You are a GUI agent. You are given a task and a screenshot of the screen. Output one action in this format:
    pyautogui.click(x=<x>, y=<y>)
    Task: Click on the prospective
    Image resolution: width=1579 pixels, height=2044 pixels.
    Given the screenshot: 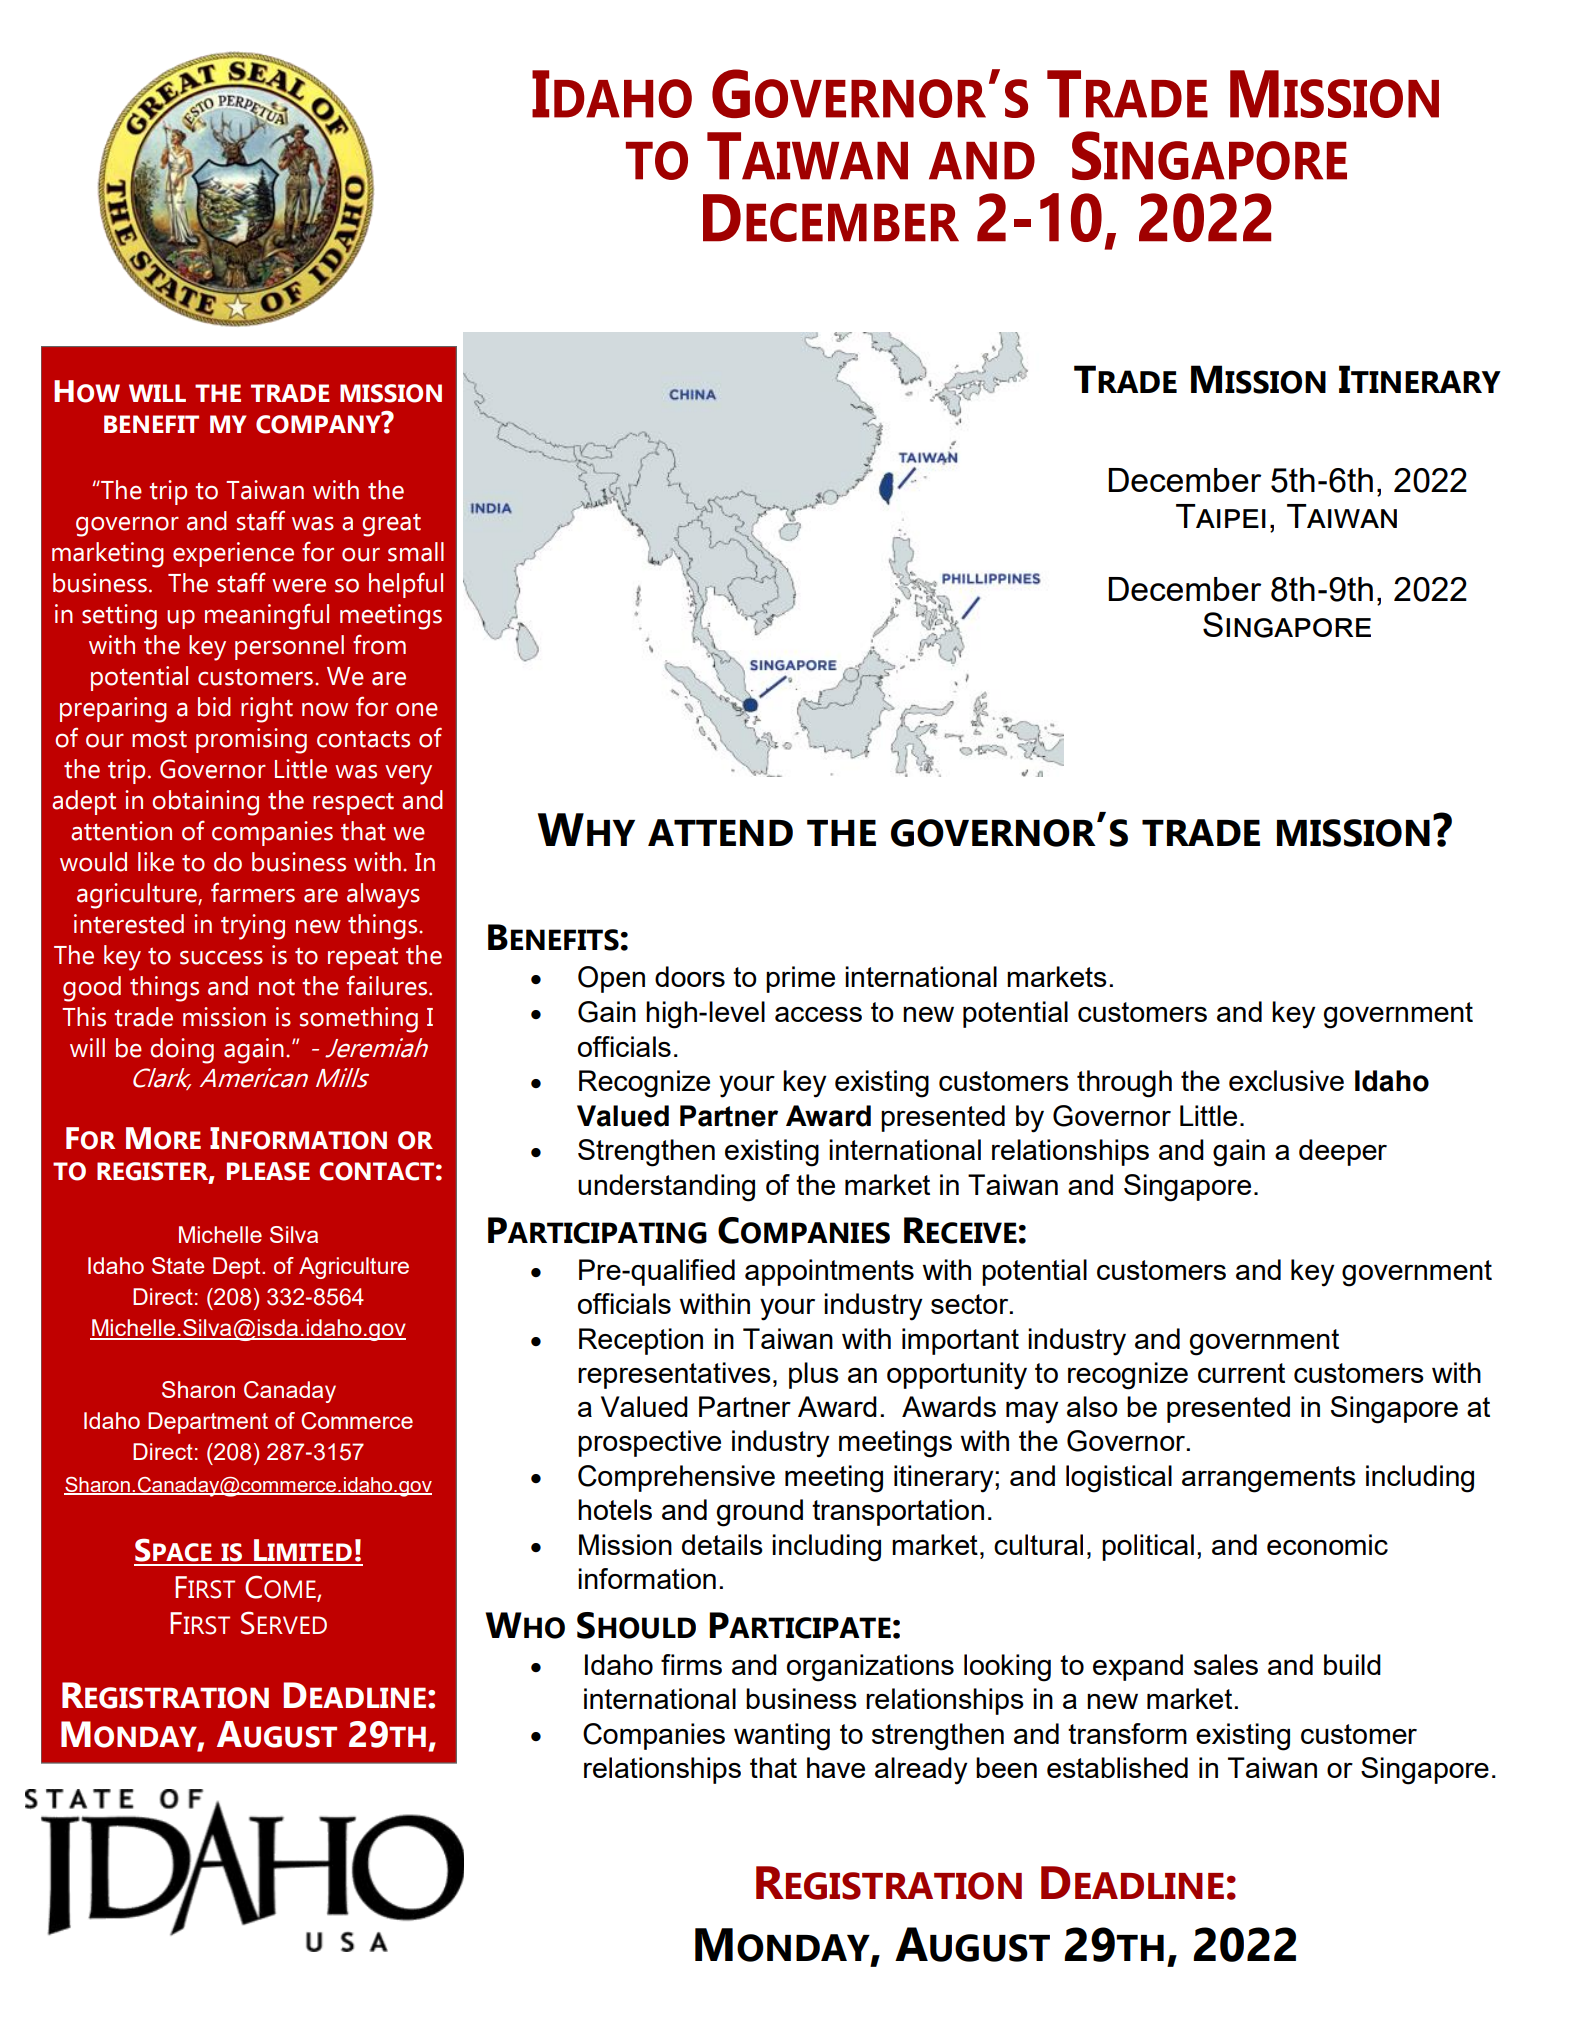 What is the action you would take?
    pyautogui.click(x=649, y=1443)
